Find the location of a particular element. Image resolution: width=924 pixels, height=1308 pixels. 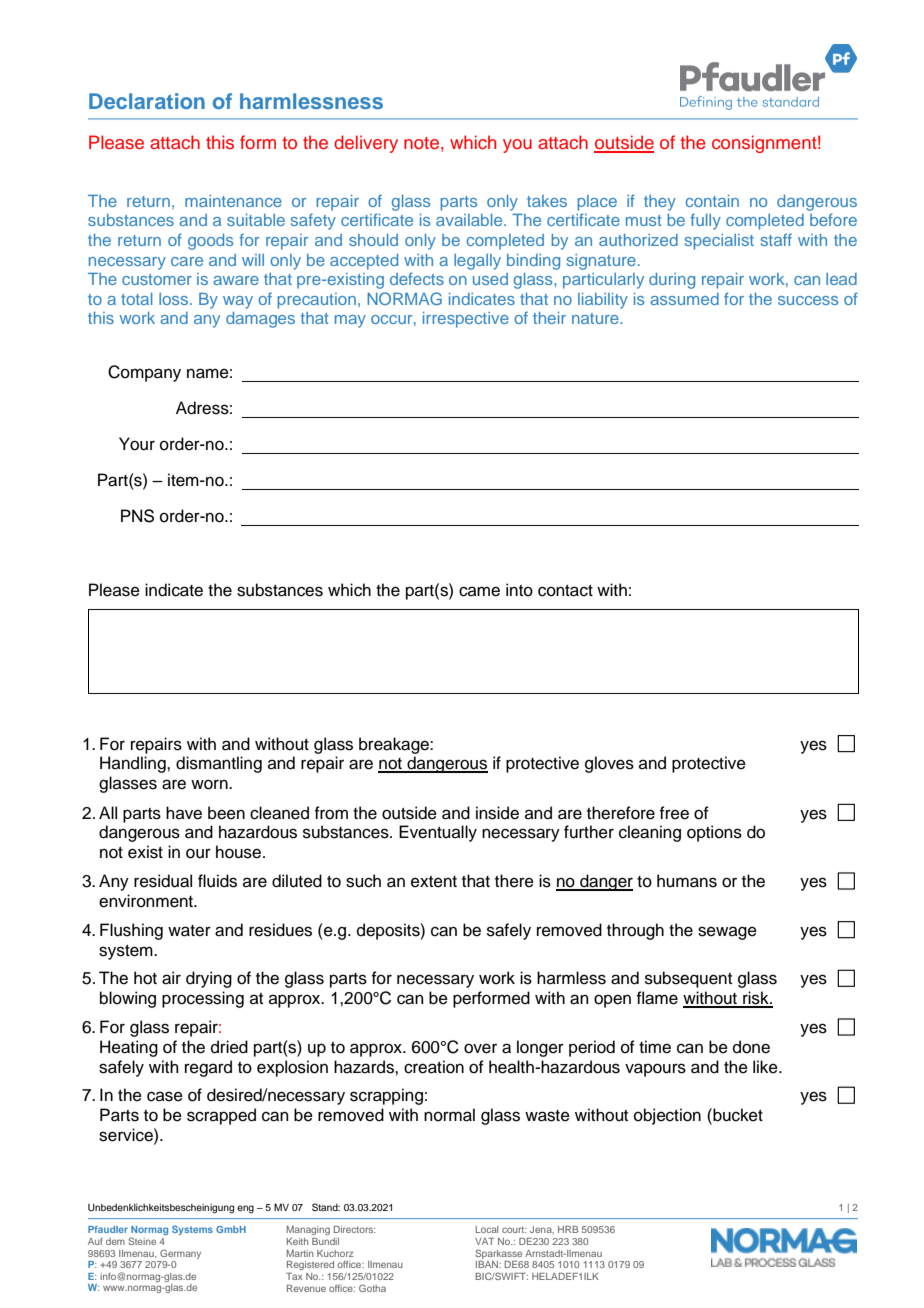

Germany is located at coordinates (180, 1254).
